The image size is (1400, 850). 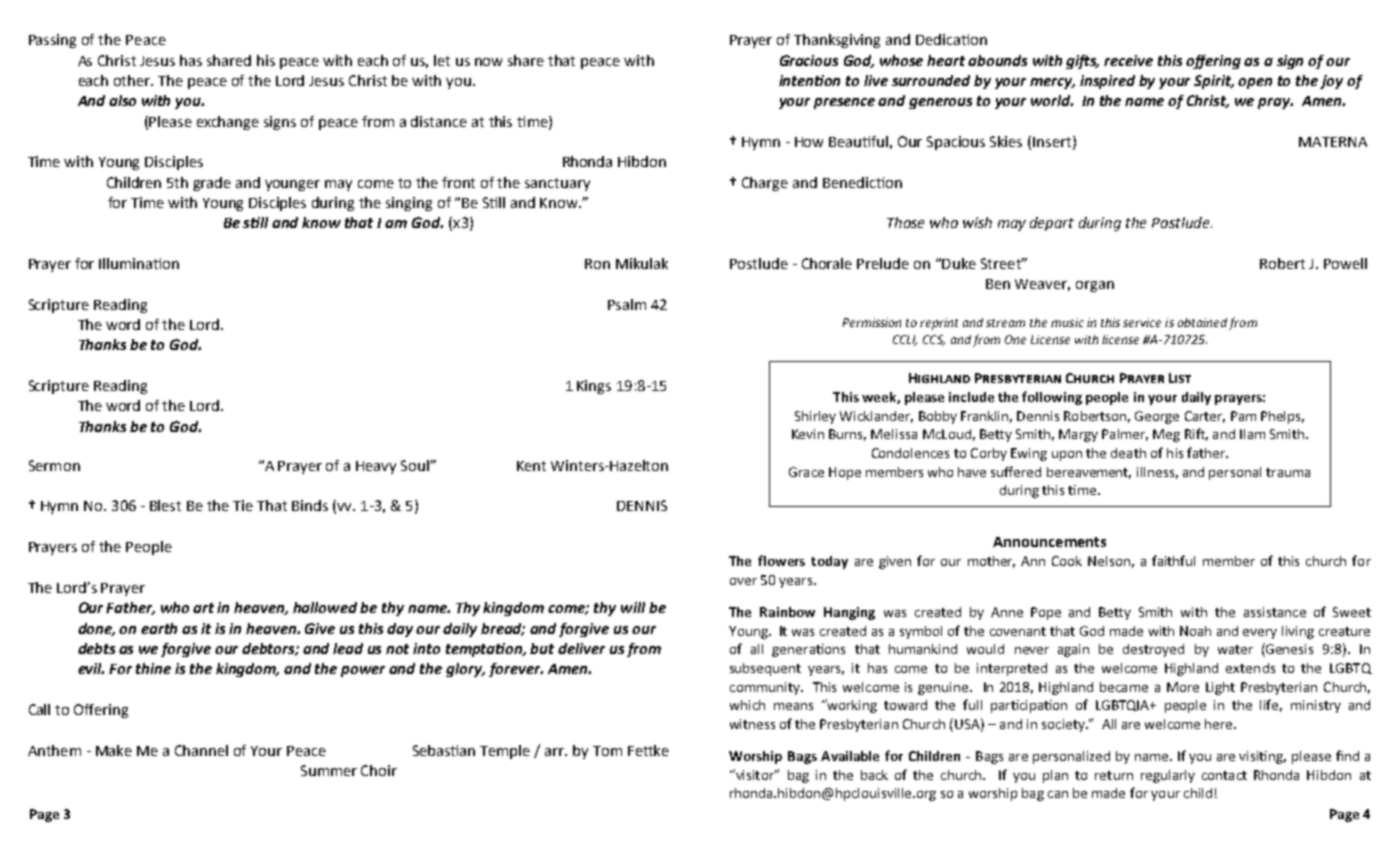 I want to click on Gracious, so click(x=809, y=60).
